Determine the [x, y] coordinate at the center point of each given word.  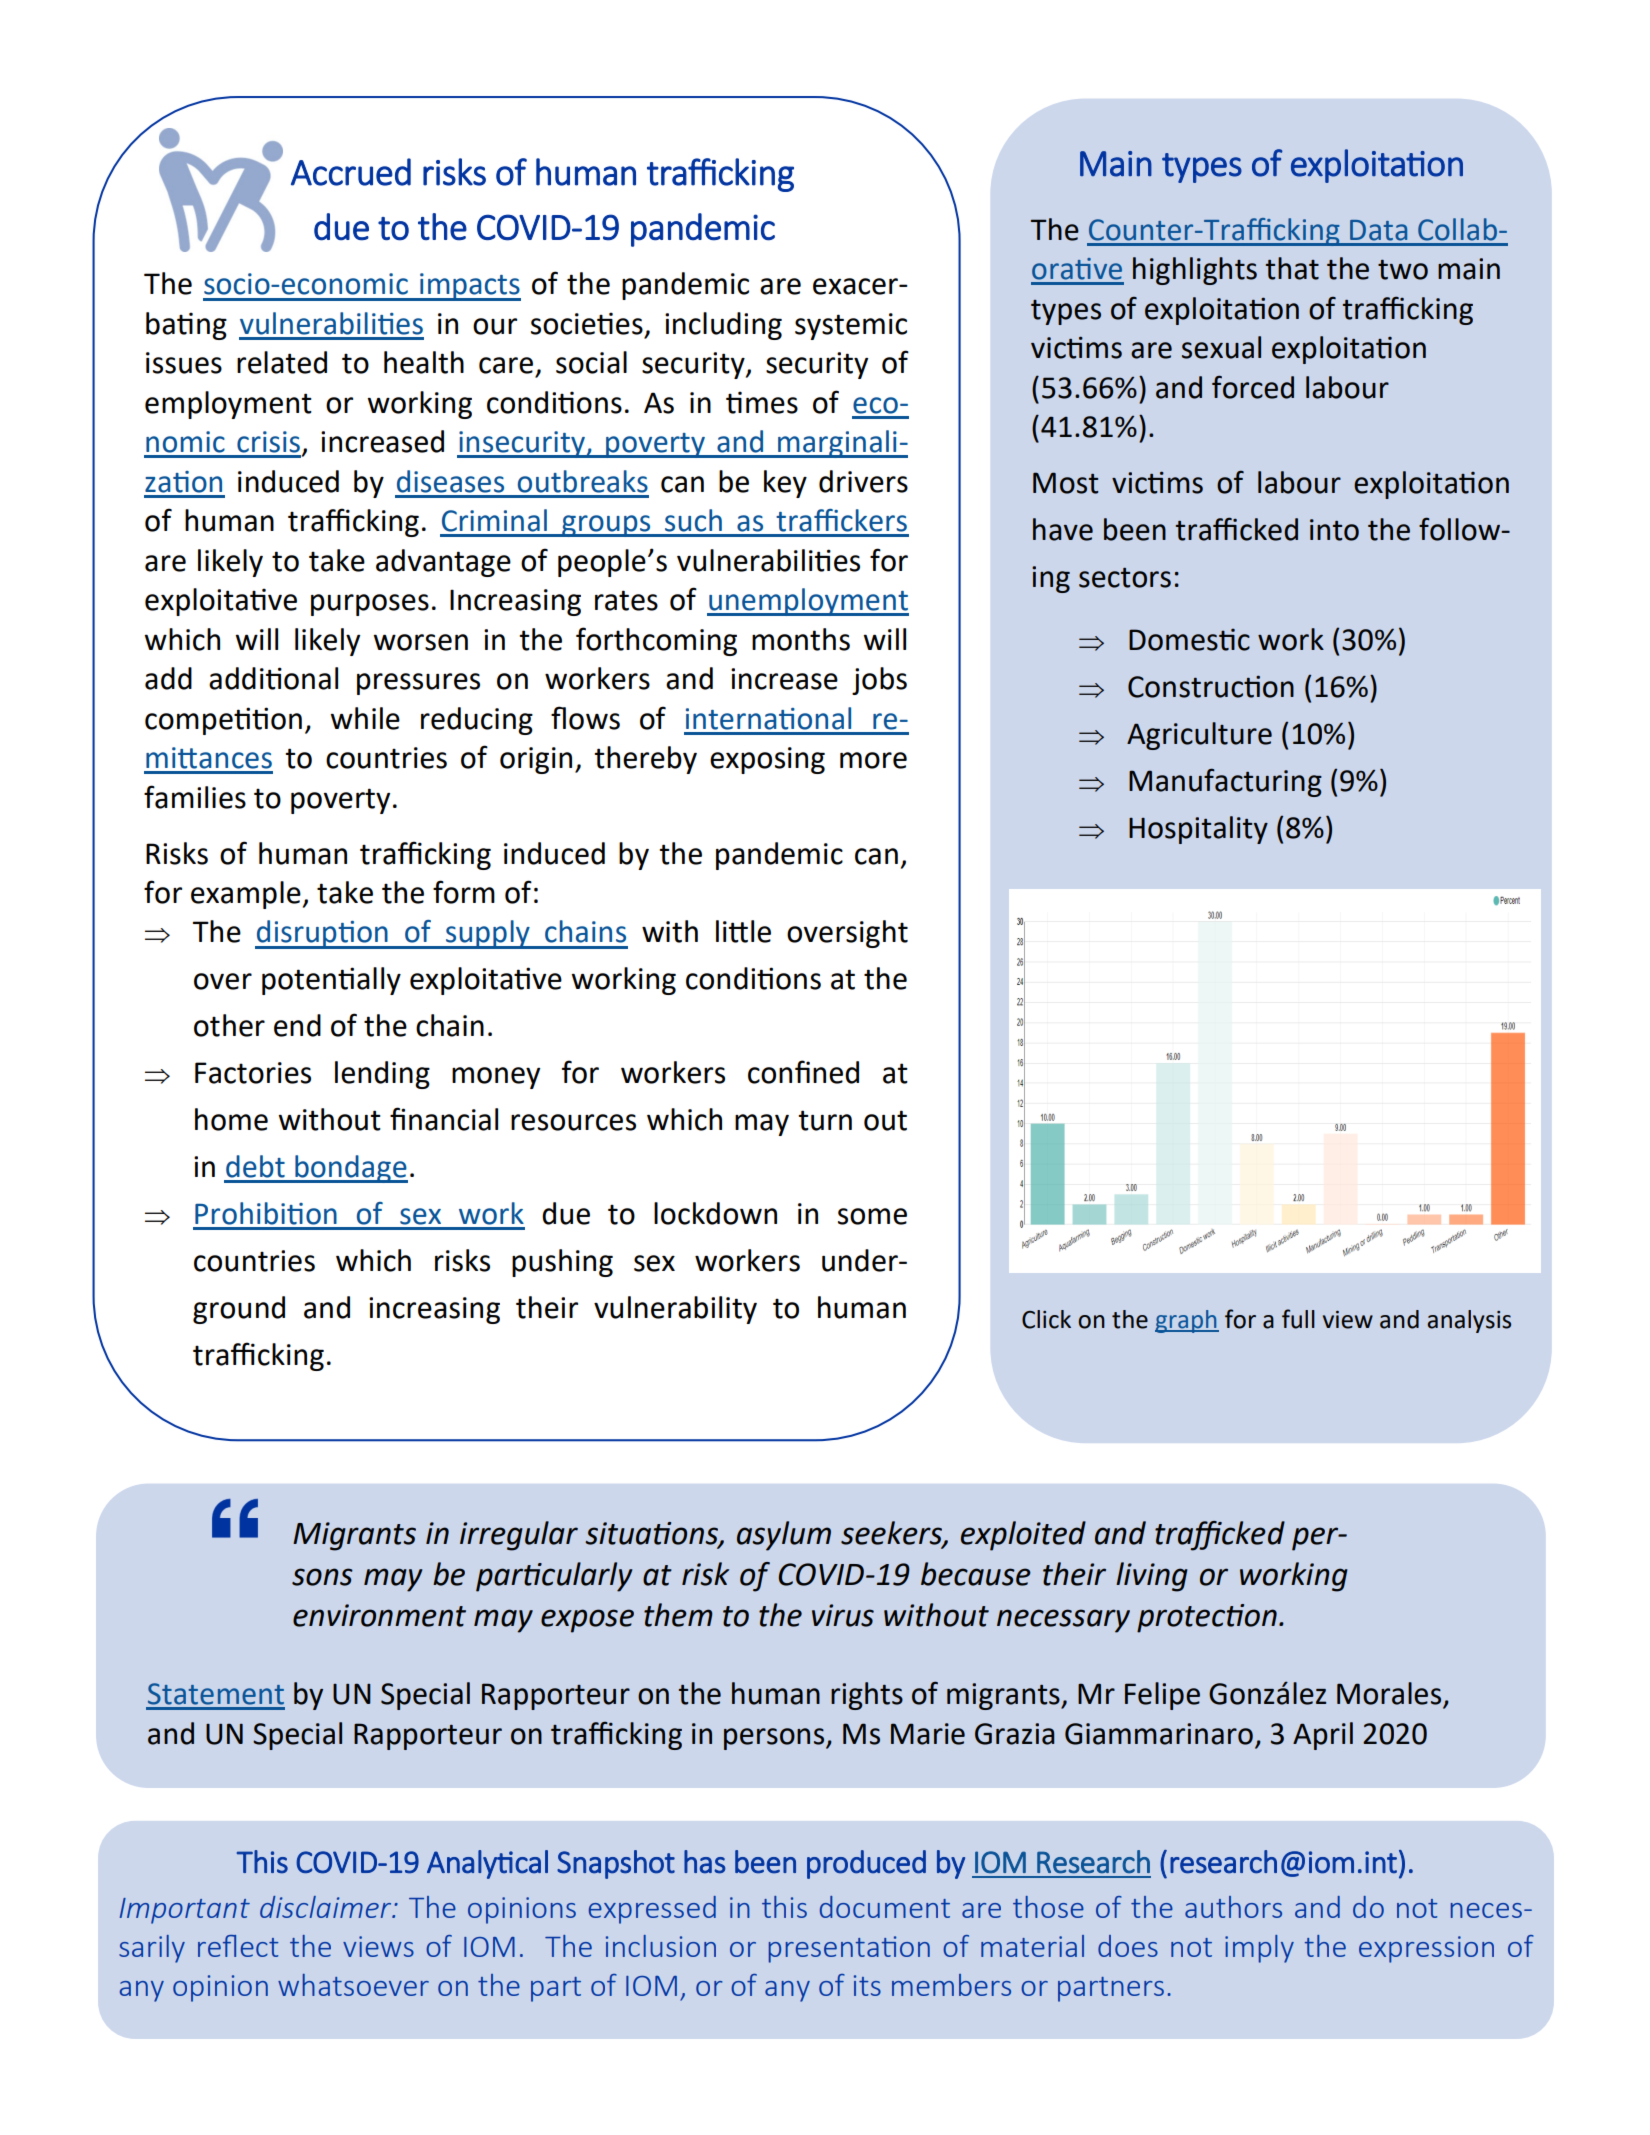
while [365, 718]
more [873, 760]
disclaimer [327, 1907]
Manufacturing [1225, 782]
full [1298, 1319]
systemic [851, 326]
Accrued [351, 172]
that [1292, 268]
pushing [562, 1263]
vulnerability [675, 1310]
